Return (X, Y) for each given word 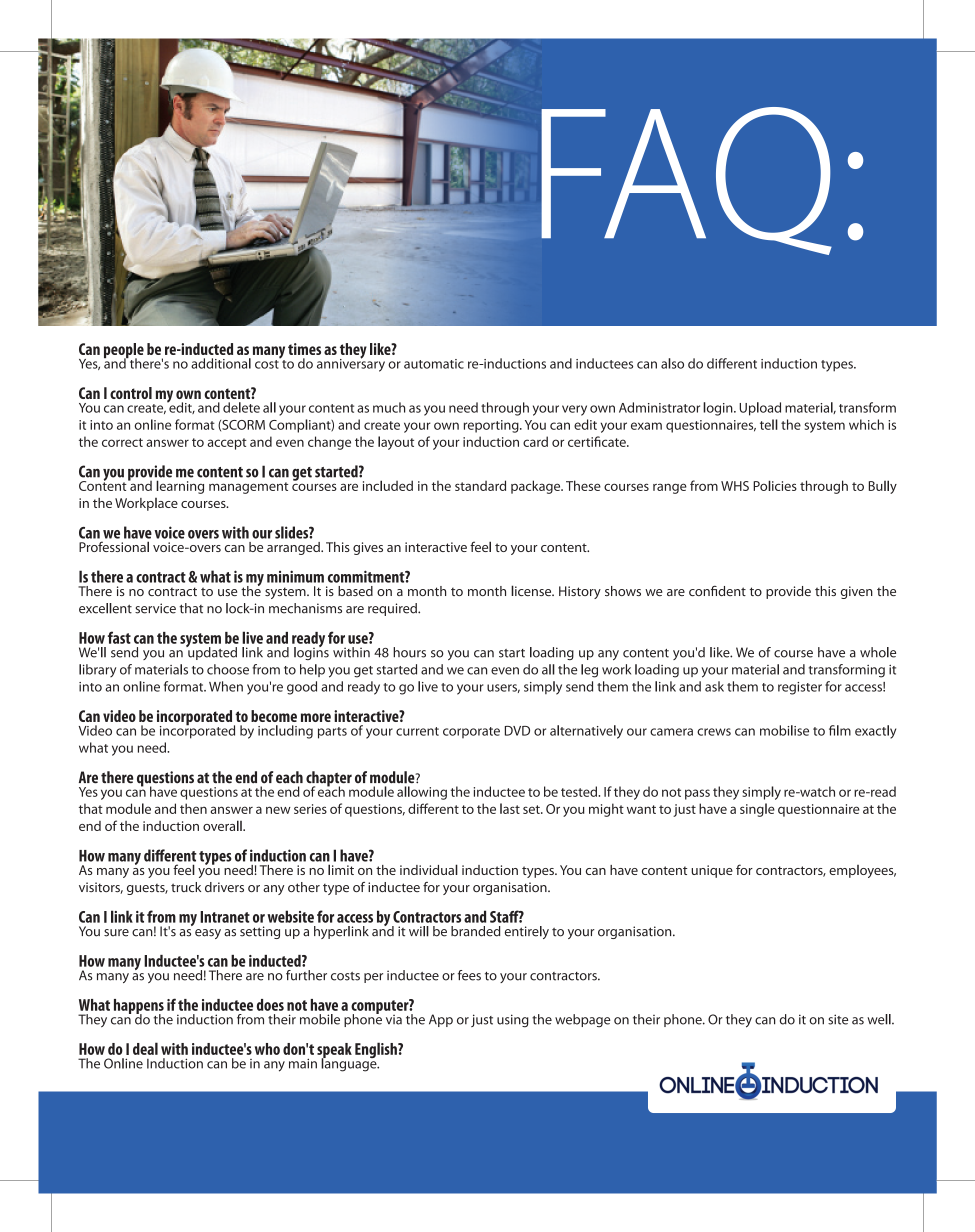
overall (223, 825)
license (532, 590)
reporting (492, 426)
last (510, 808)
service (155, 608)
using (513, 1021)
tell (769, 424)
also (672, 363)
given (857, 592)
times (304, 349)
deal (145, 1048)
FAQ (686, 181)
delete (241, 407)
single (757, 810)
